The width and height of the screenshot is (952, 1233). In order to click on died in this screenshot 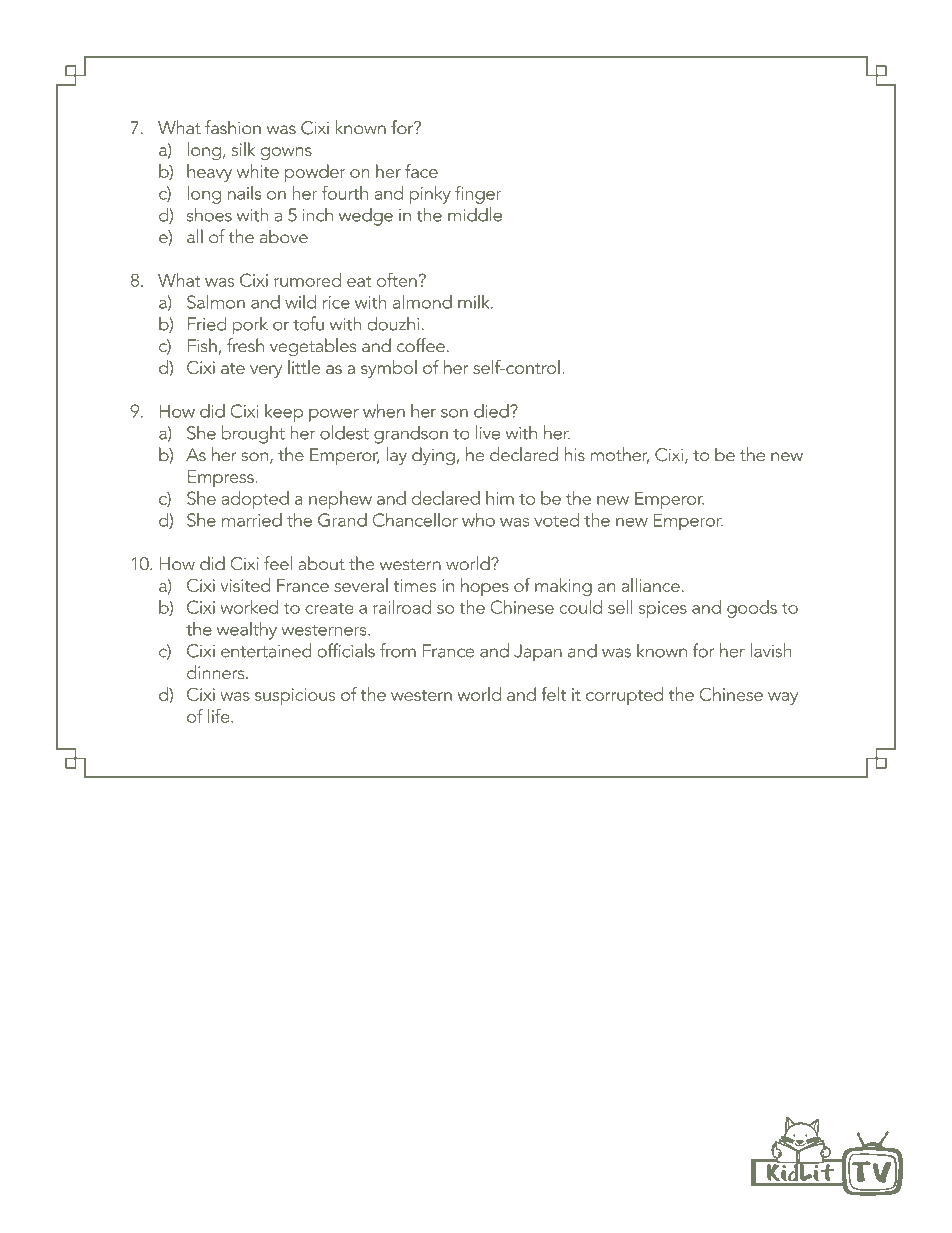, I will do `click(492, 411)`.
